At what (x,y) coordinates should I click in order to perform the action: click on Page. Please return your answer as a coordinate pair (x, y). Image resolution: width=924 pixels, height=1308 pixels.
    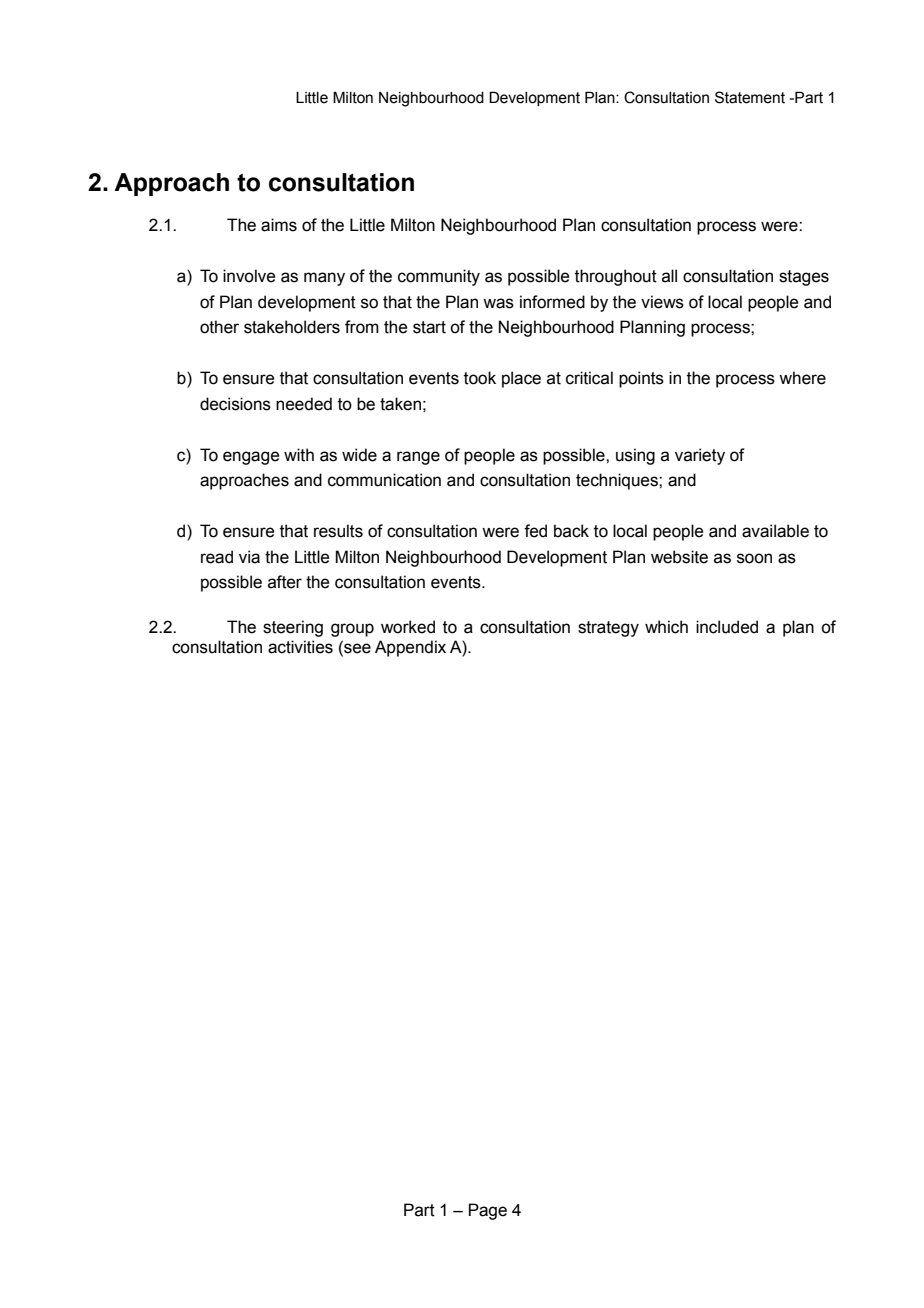
    Looking at the image, I should click on (488, 1211).
